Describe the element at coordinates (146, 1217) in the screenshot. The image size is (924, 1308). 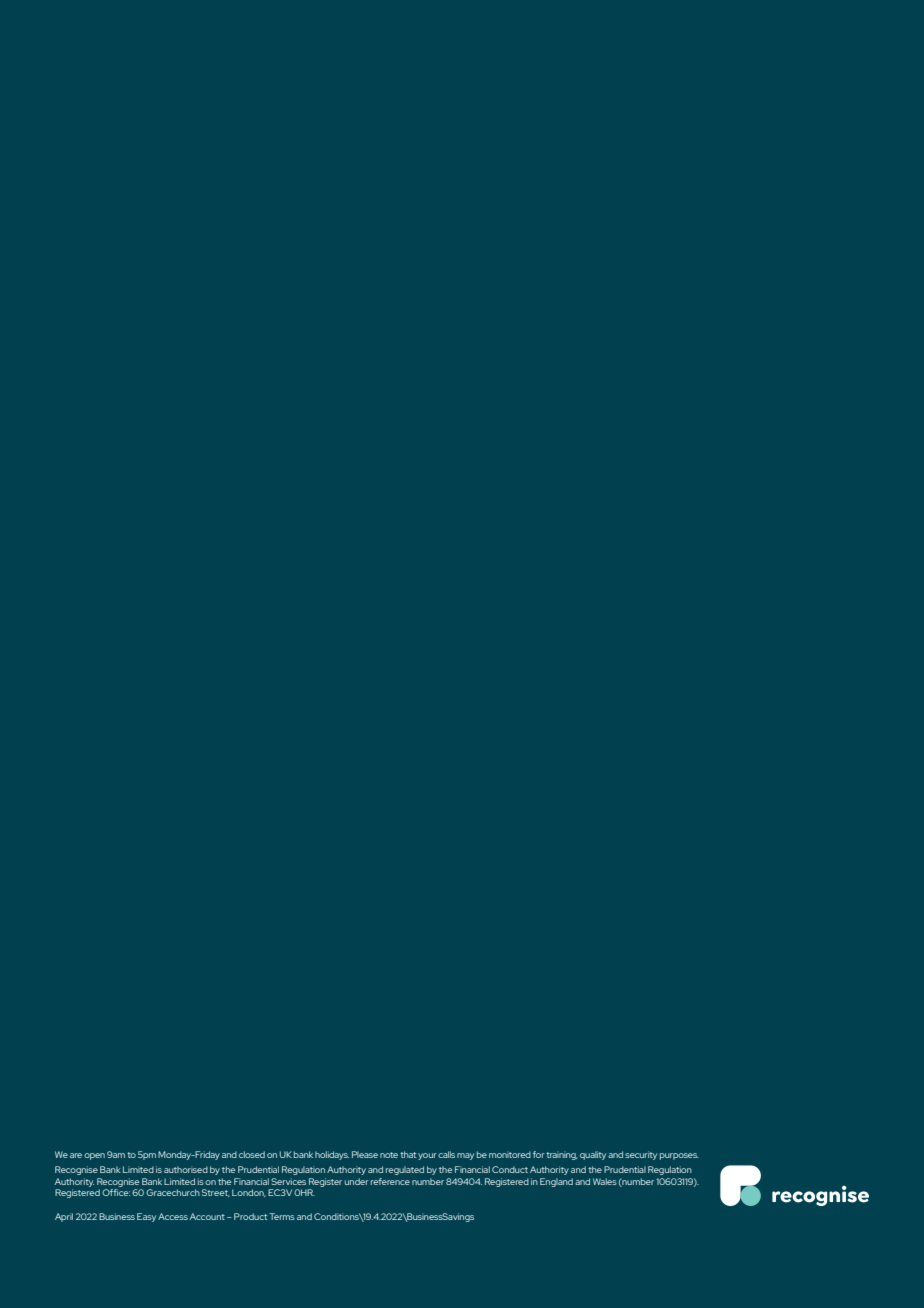
I see `Easy` at that location.
